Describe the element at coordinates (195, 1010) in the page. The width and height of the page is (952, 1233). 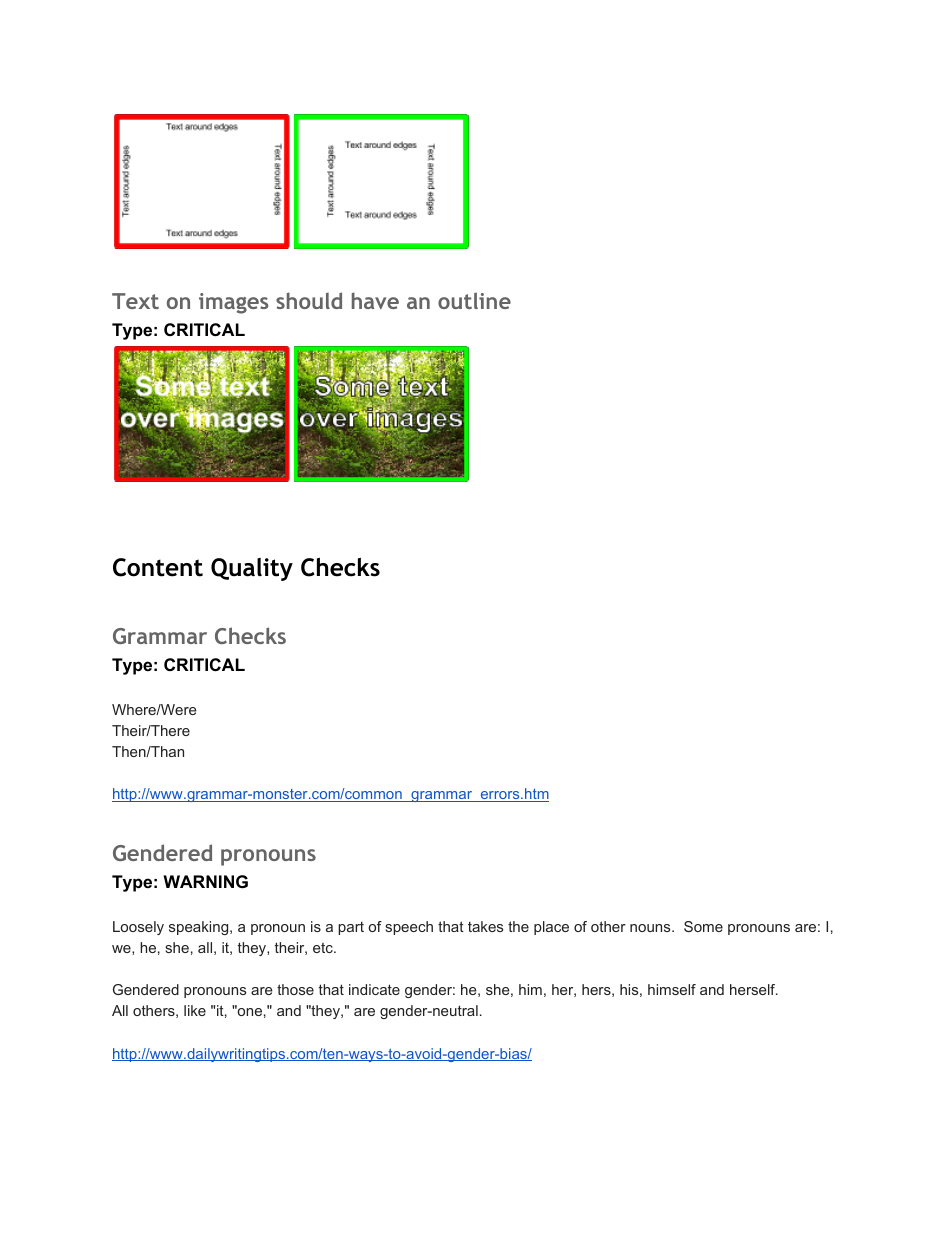
I see `like` at that location.
